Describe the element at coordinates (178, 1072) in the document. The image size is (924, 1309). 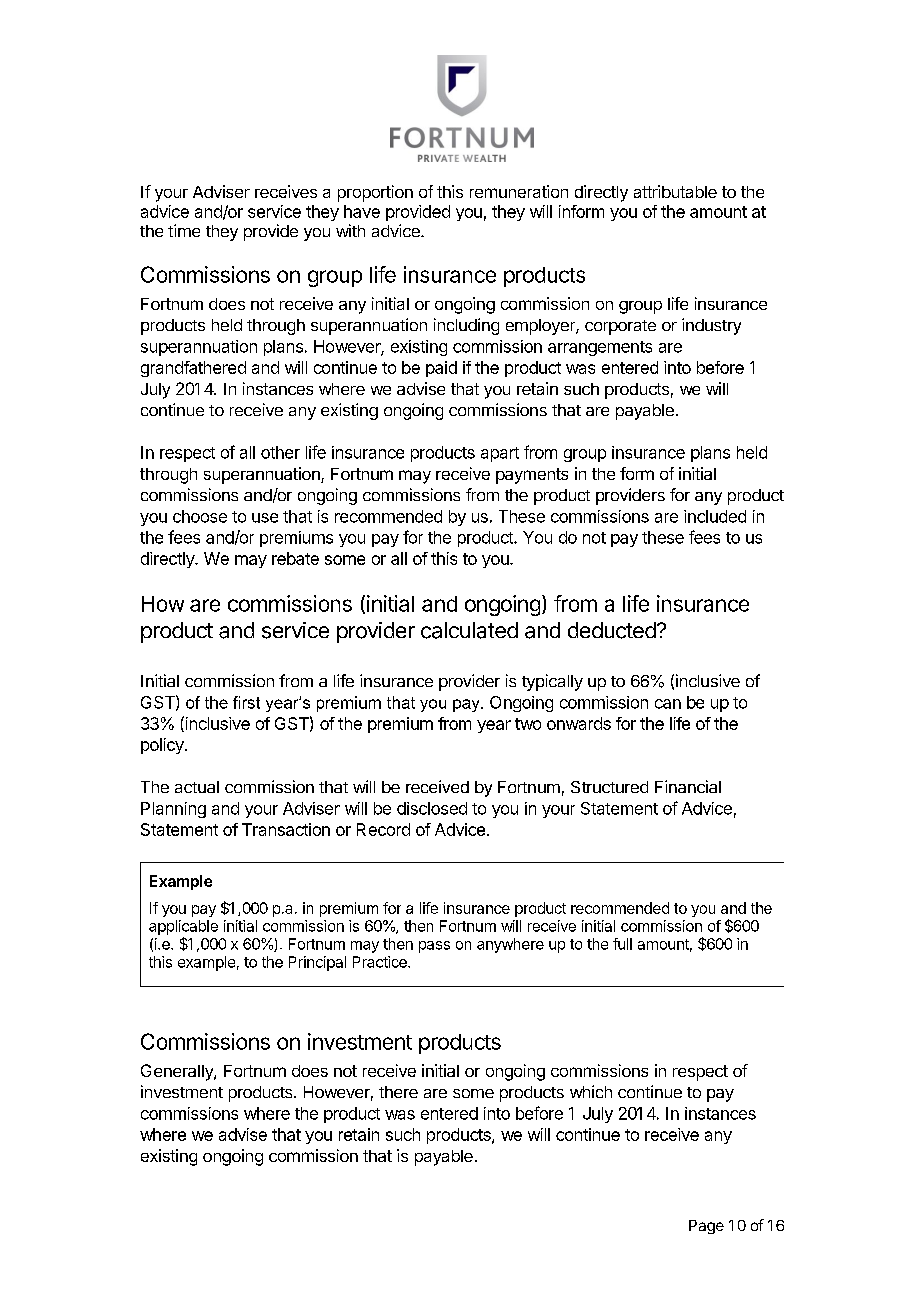
I see `Generally` at that location.
